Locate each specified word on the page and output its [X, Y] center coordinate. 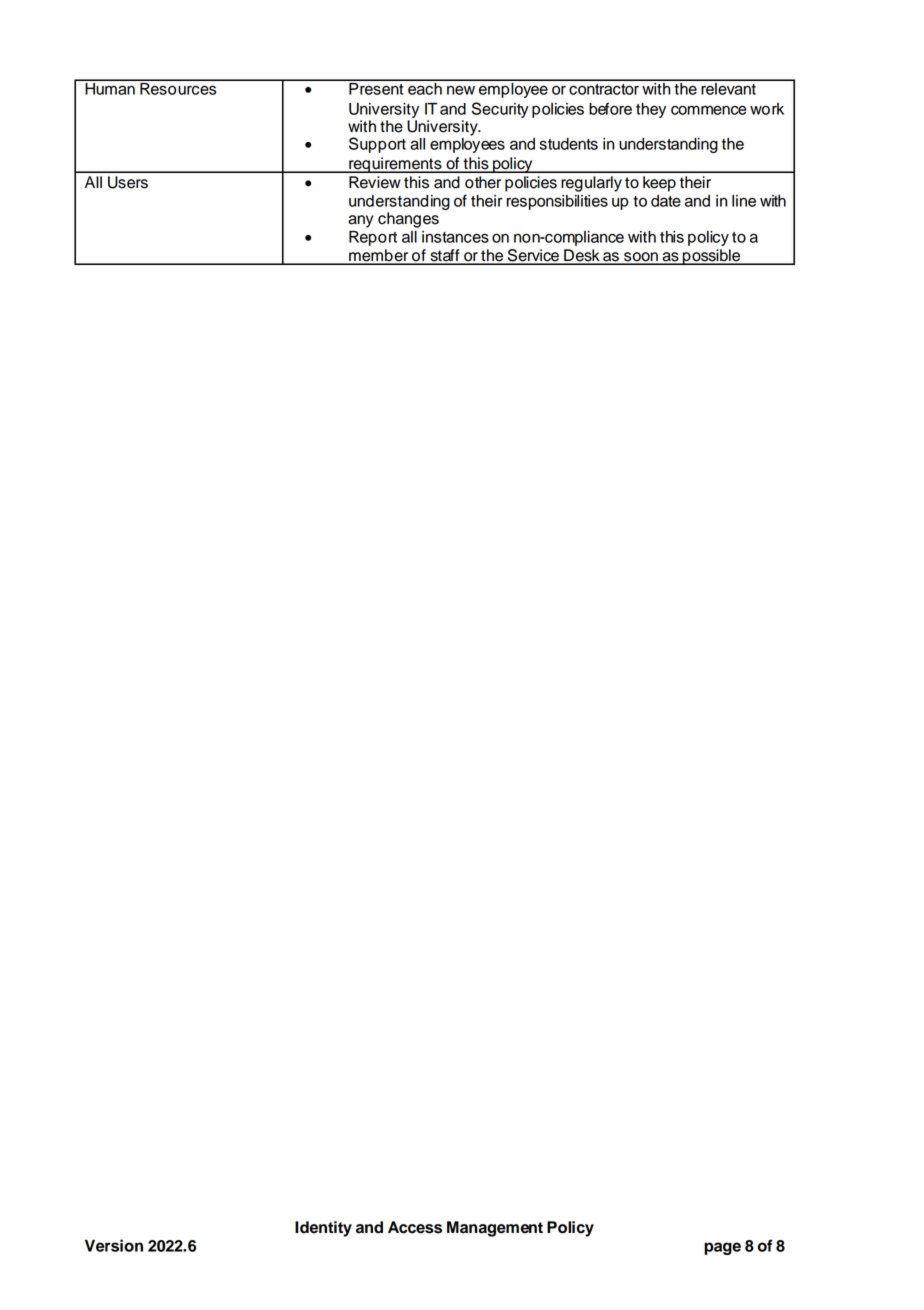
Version [114, 1245]
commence [708, 110]
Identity [323, 1229]
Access [415, 1227]
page [722, 1248]
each [425, 87]
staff [445, 256]
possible [712, 257]
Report [373, 238]
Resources [178, 87]
